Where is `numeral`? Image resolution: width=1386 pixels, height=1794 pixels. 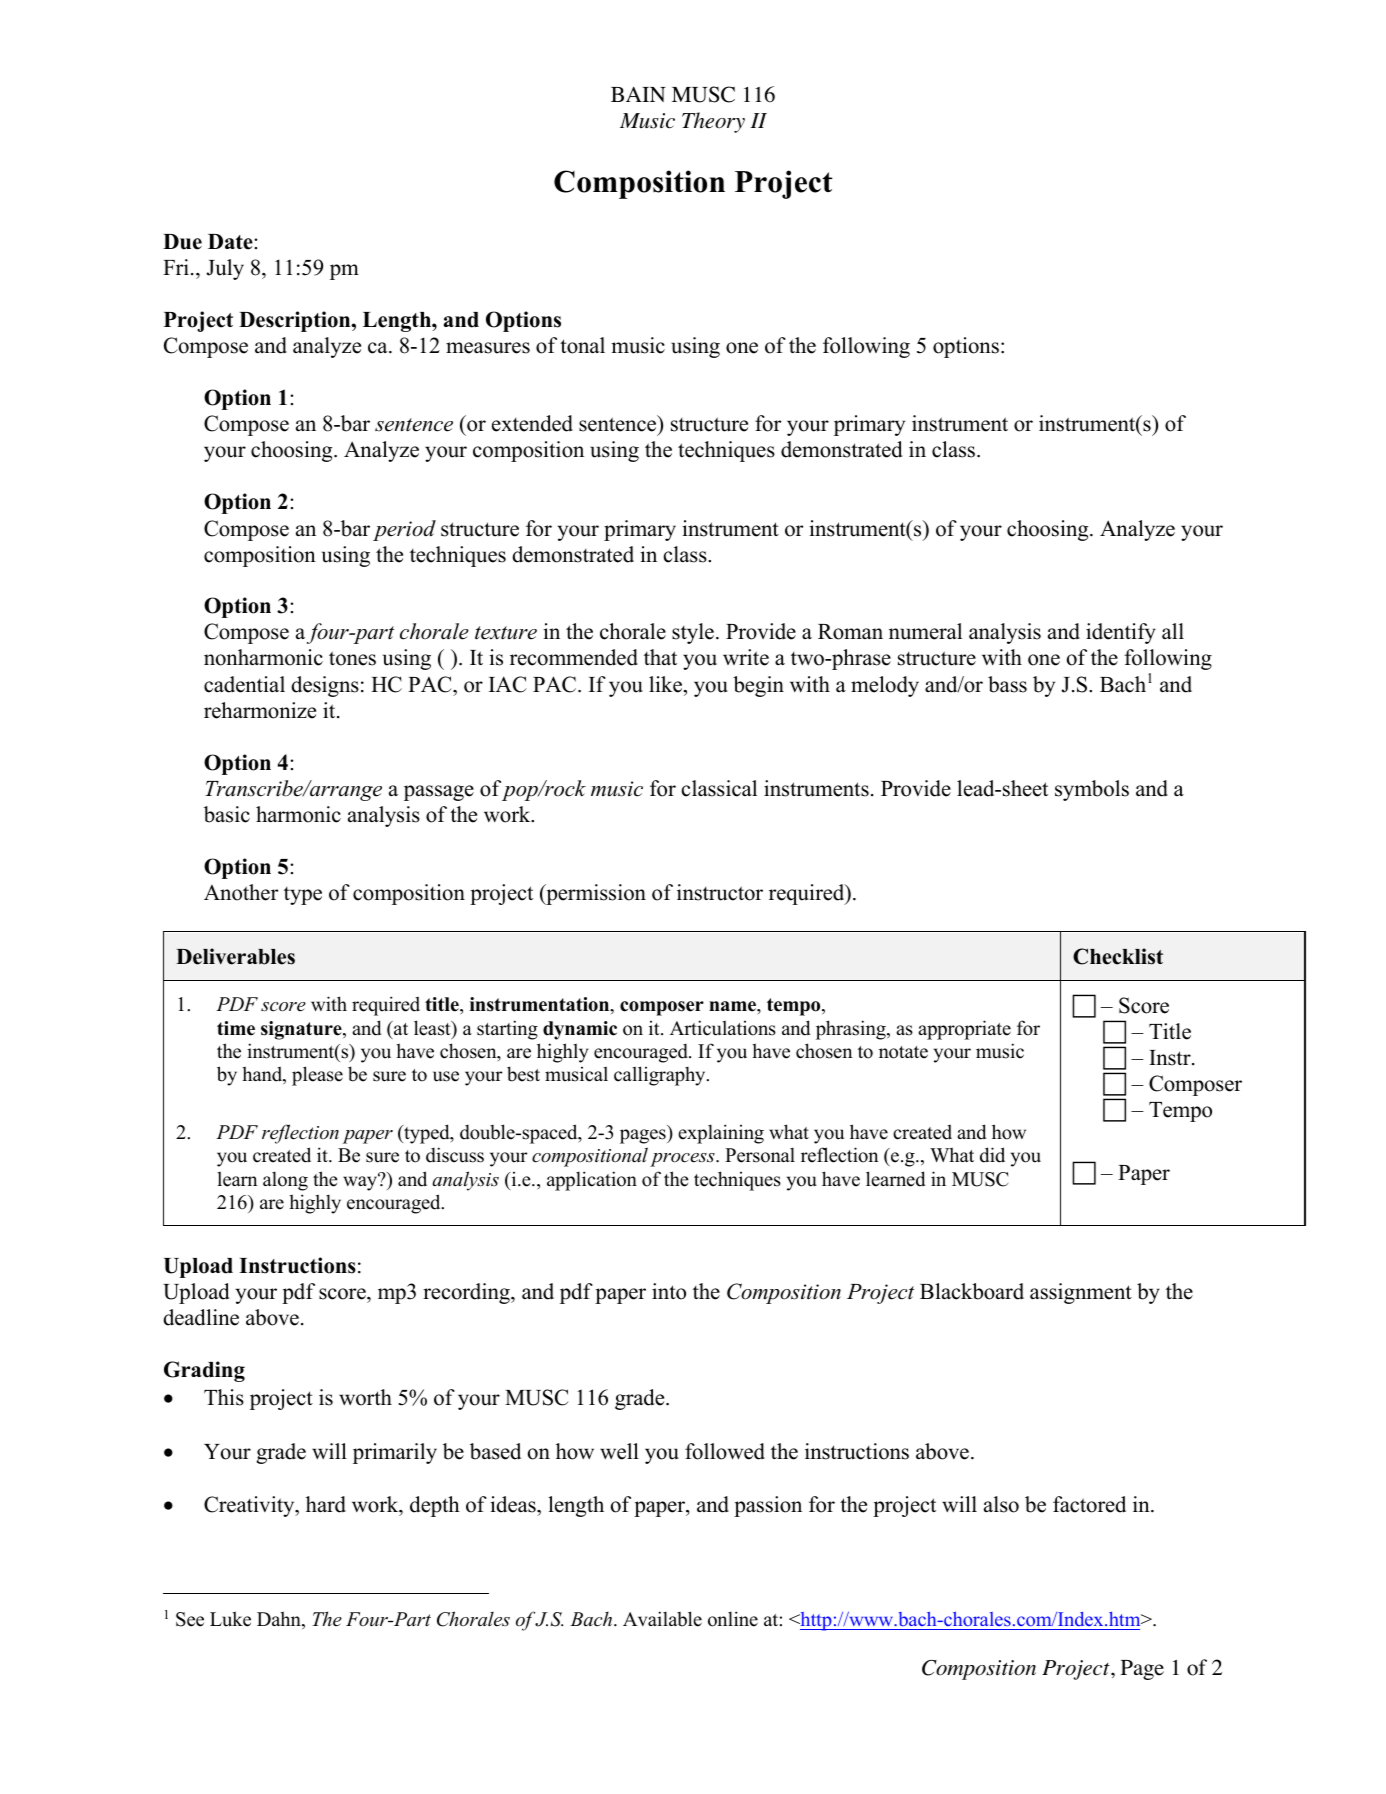 numeral is located at coordinates (925, 631).
